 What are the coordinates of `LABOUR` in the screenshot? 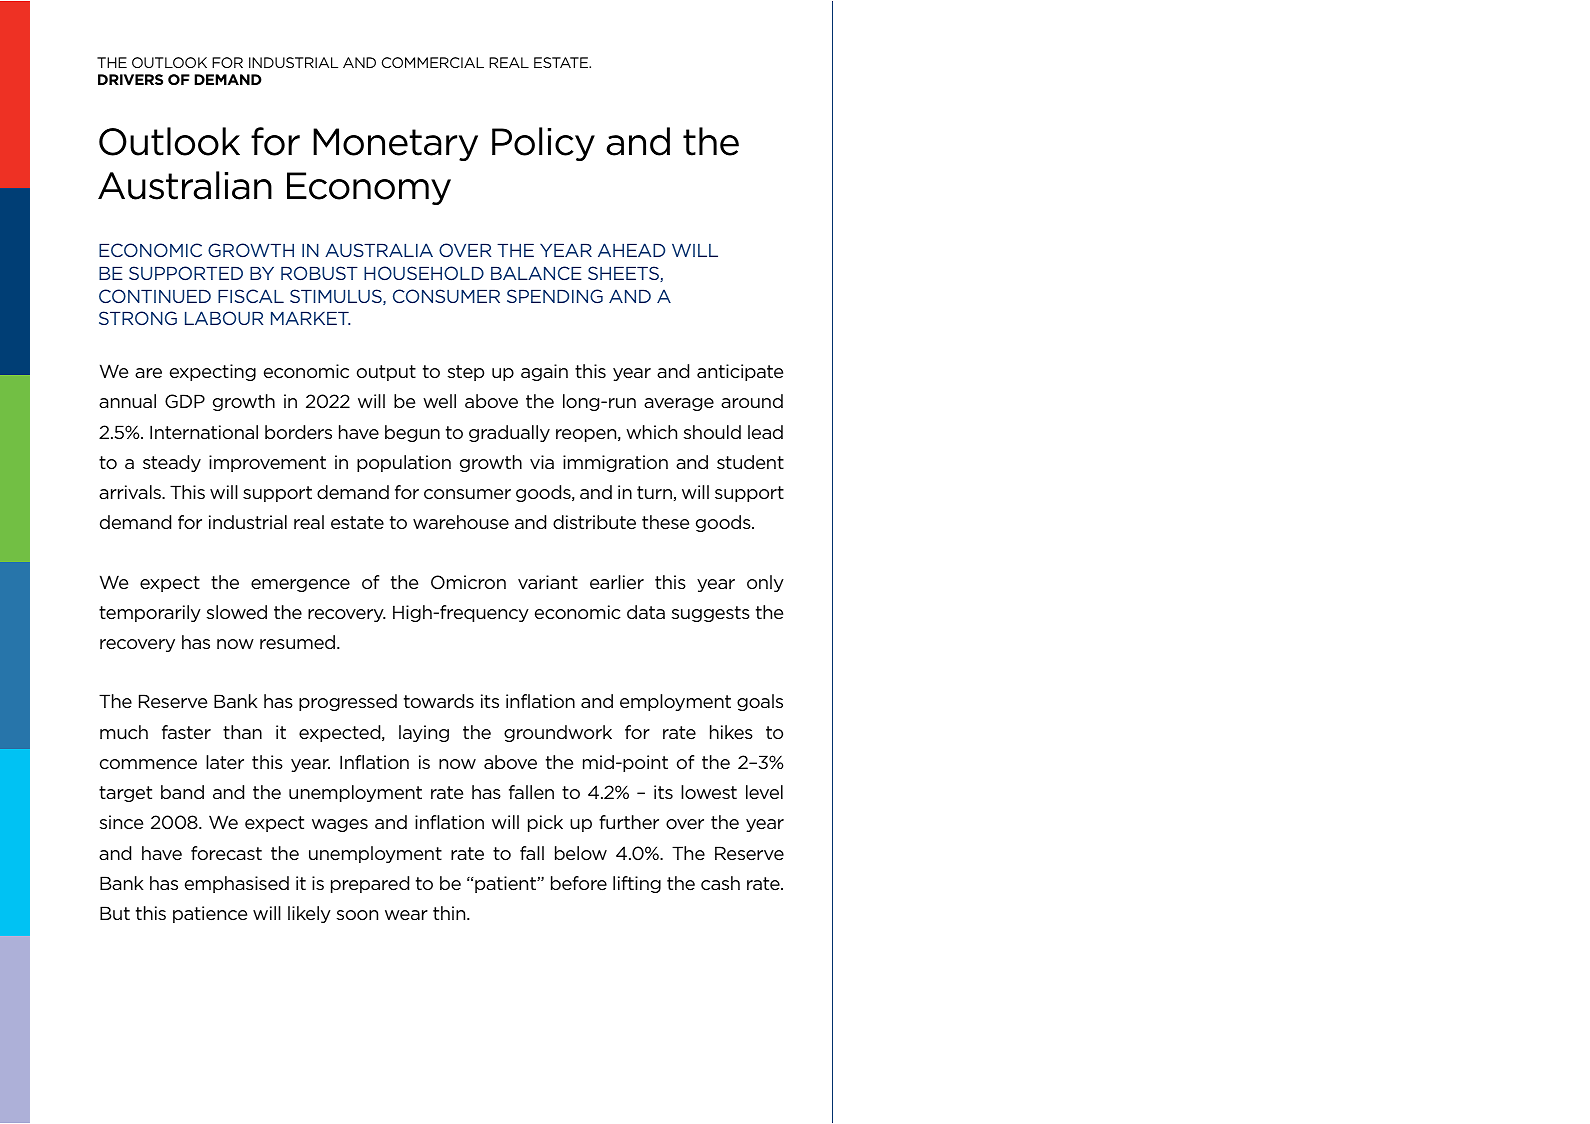 It's located at (224, 318).
